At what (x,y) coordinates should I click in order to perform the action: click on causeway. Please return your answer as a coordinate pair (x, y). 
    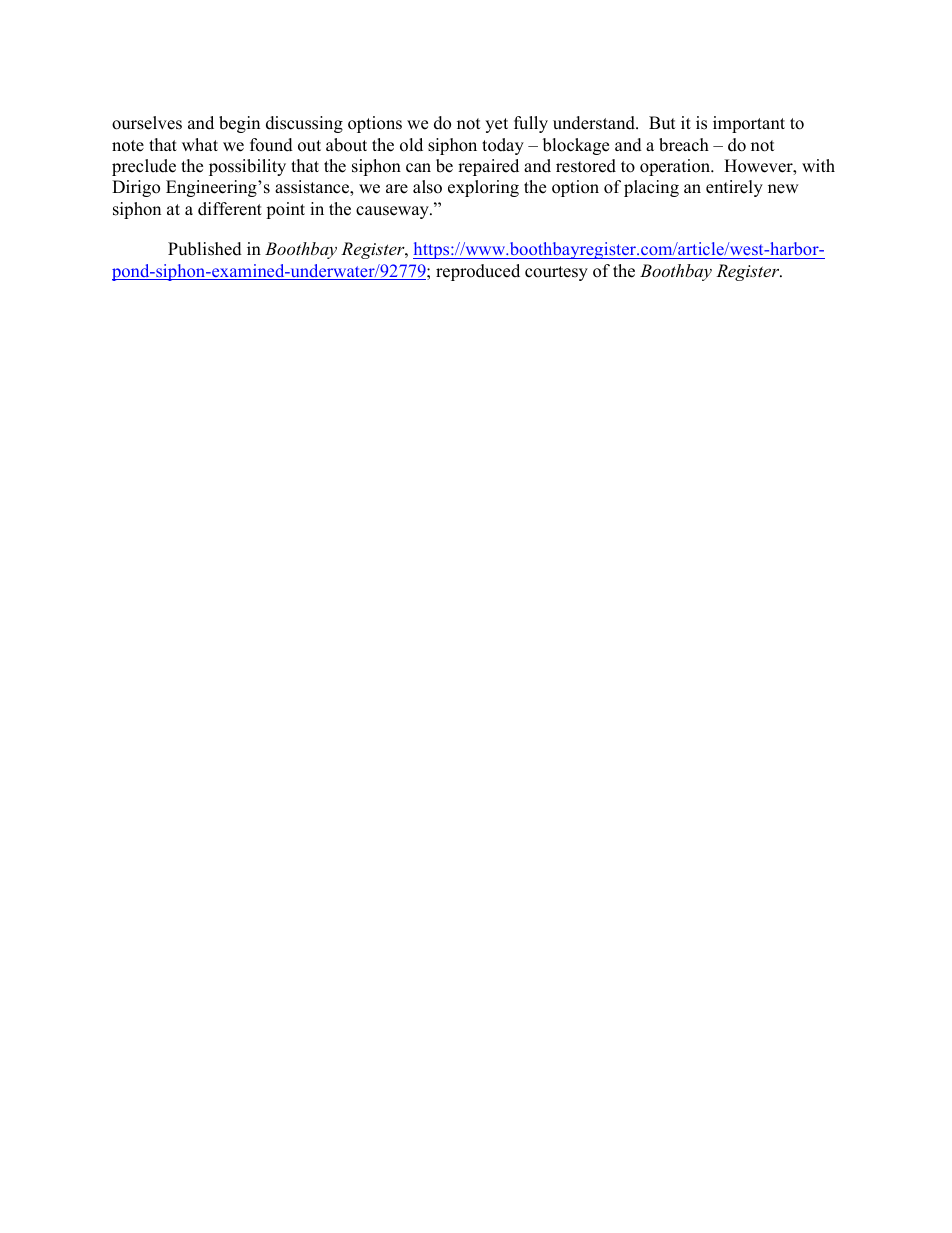
    Looking at the image, I should click on (393, 212).
